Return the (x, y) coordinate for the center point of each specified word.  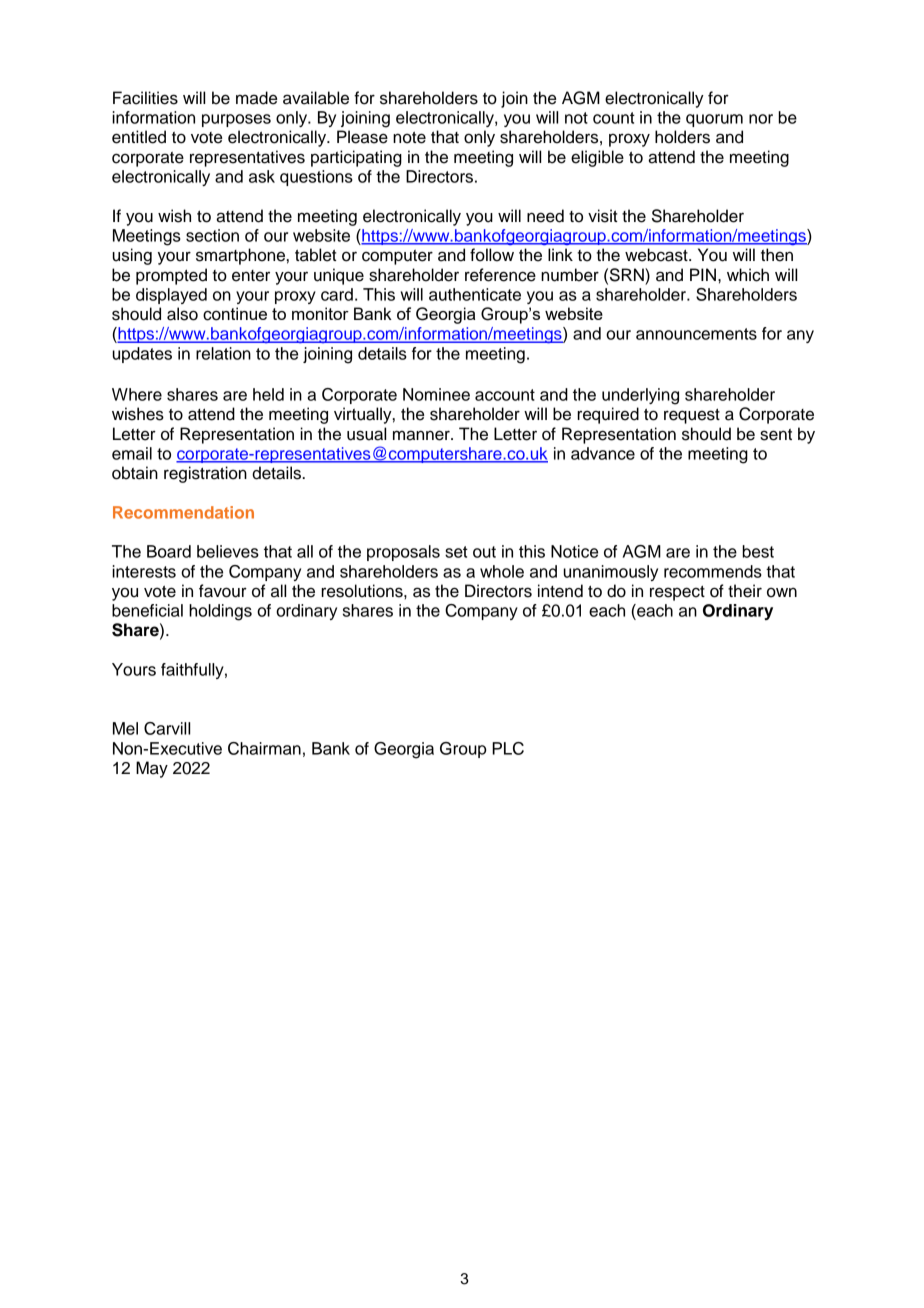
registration (205, 474)
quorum (714, 120)
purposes (236, 120)
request (692, 416)
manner (422, 435)
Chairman (264, 748)
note (409, 137)
